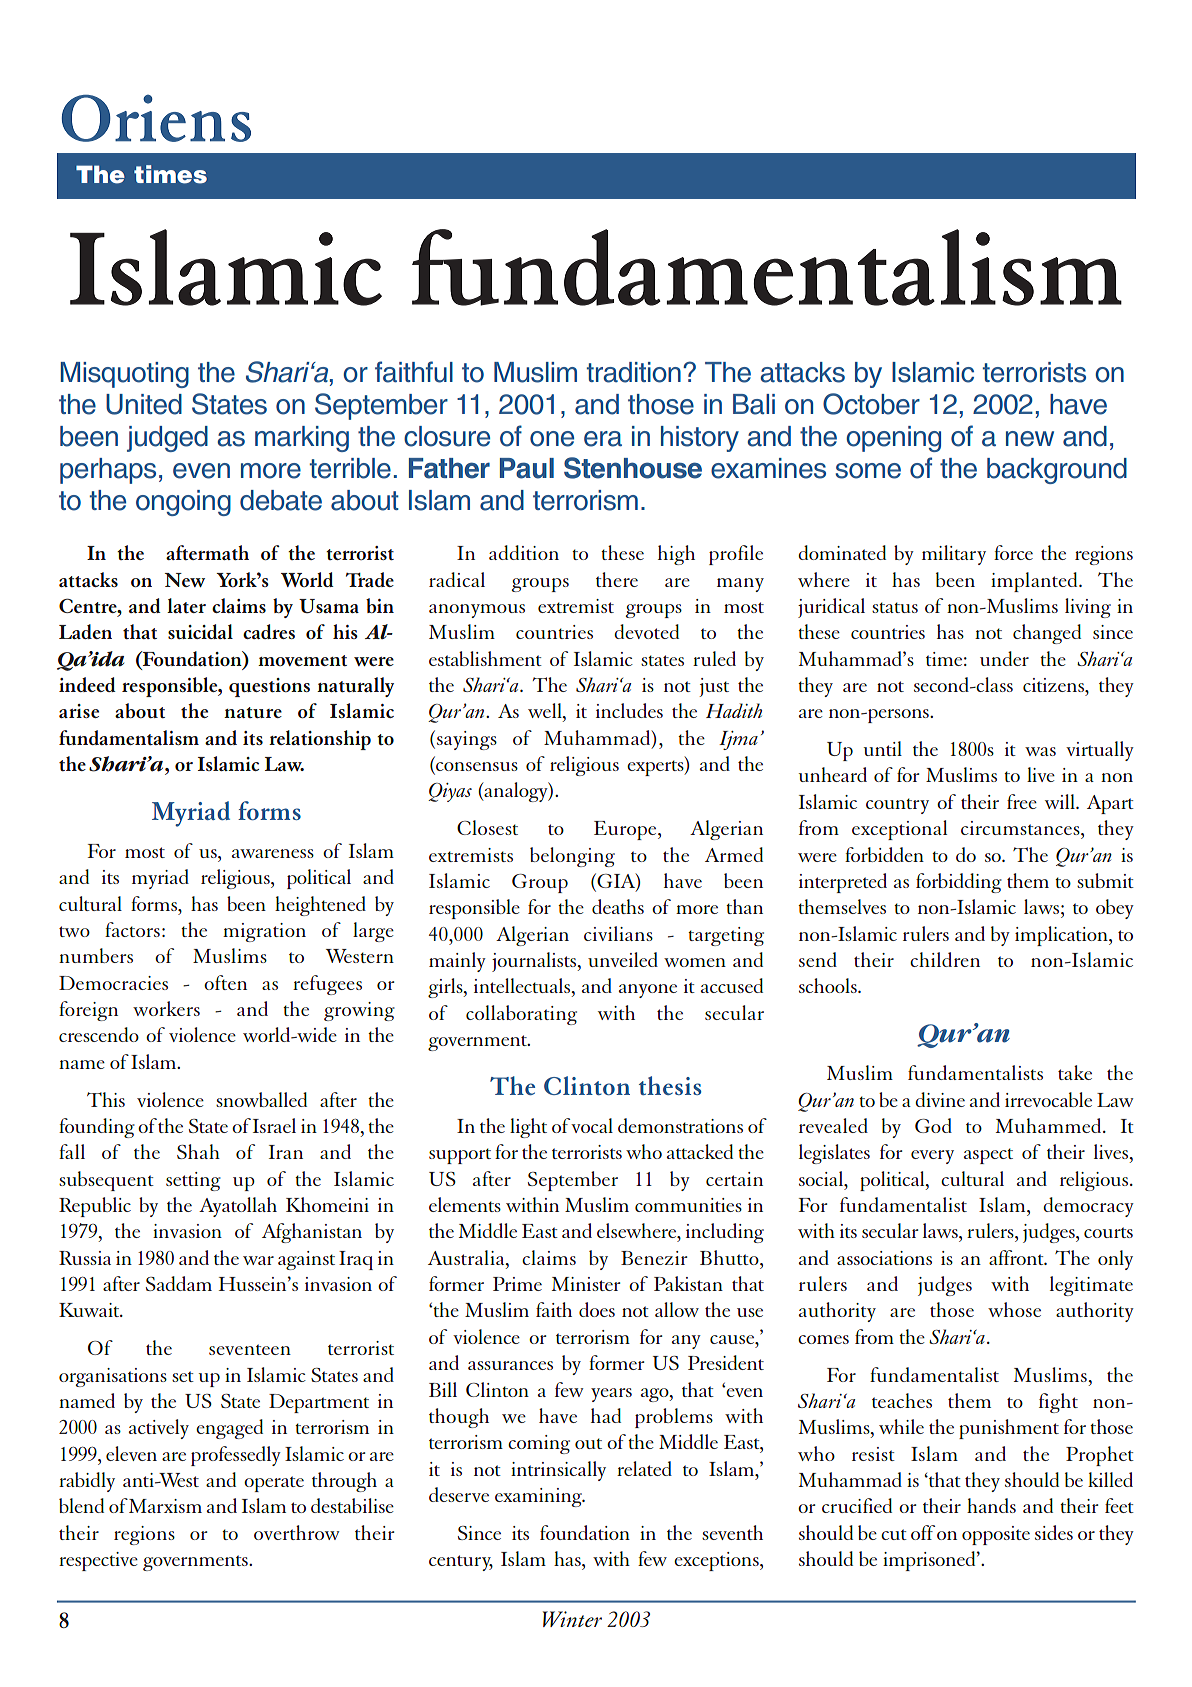 Image resolution: width=1192 pixels, height=1687 pixels. What do you see at coordinates (193, 1181) in the image?
I see `setting` at bounding box center [193, 1181].
